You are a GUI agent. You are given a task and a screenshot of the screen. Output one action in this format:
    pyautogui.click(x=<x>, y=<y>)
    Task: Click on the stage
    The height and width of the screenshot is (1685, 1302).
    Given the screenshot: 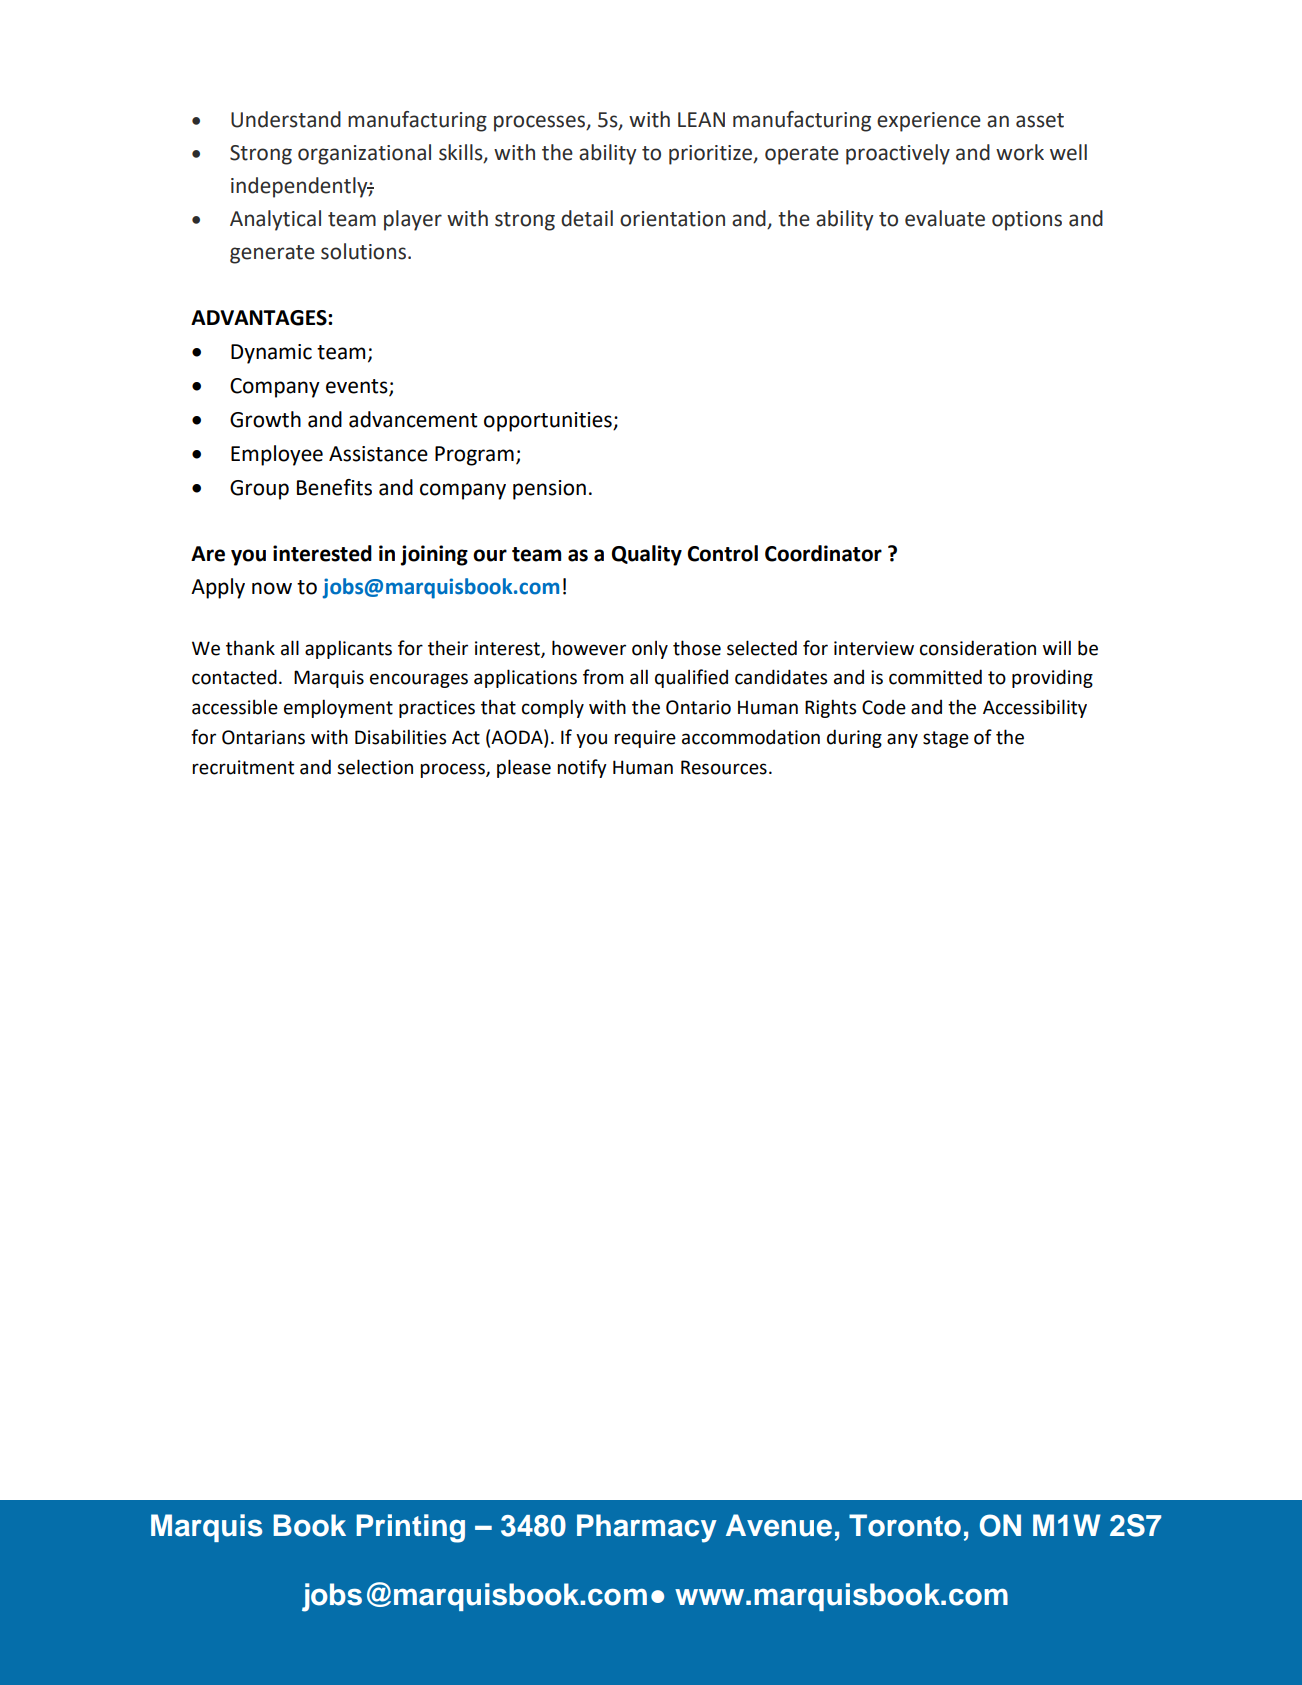 What is the action you would take?
    pyautogui.click(x=946, y=739)
